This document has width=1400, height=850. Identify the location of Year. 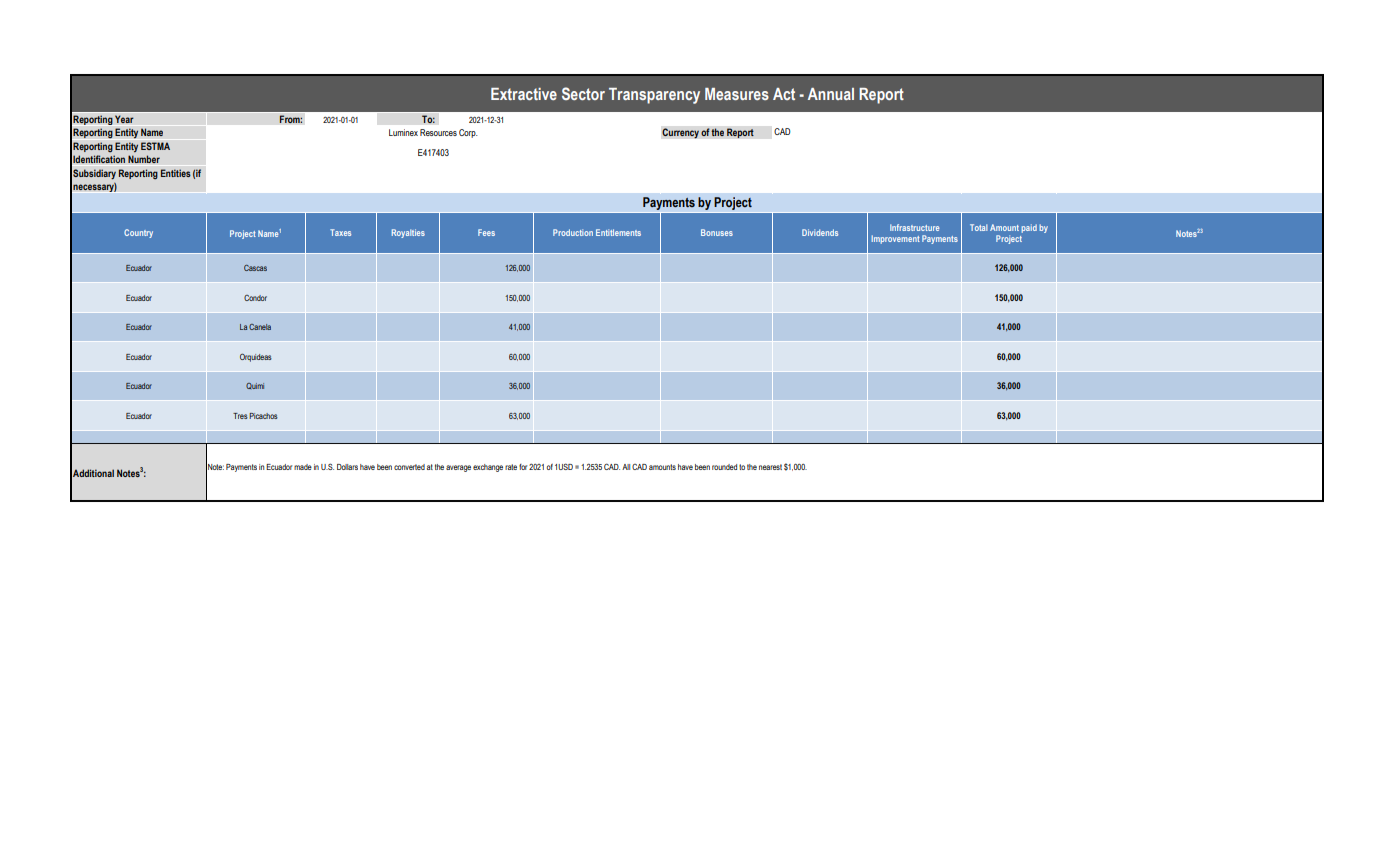
(124, 119).
